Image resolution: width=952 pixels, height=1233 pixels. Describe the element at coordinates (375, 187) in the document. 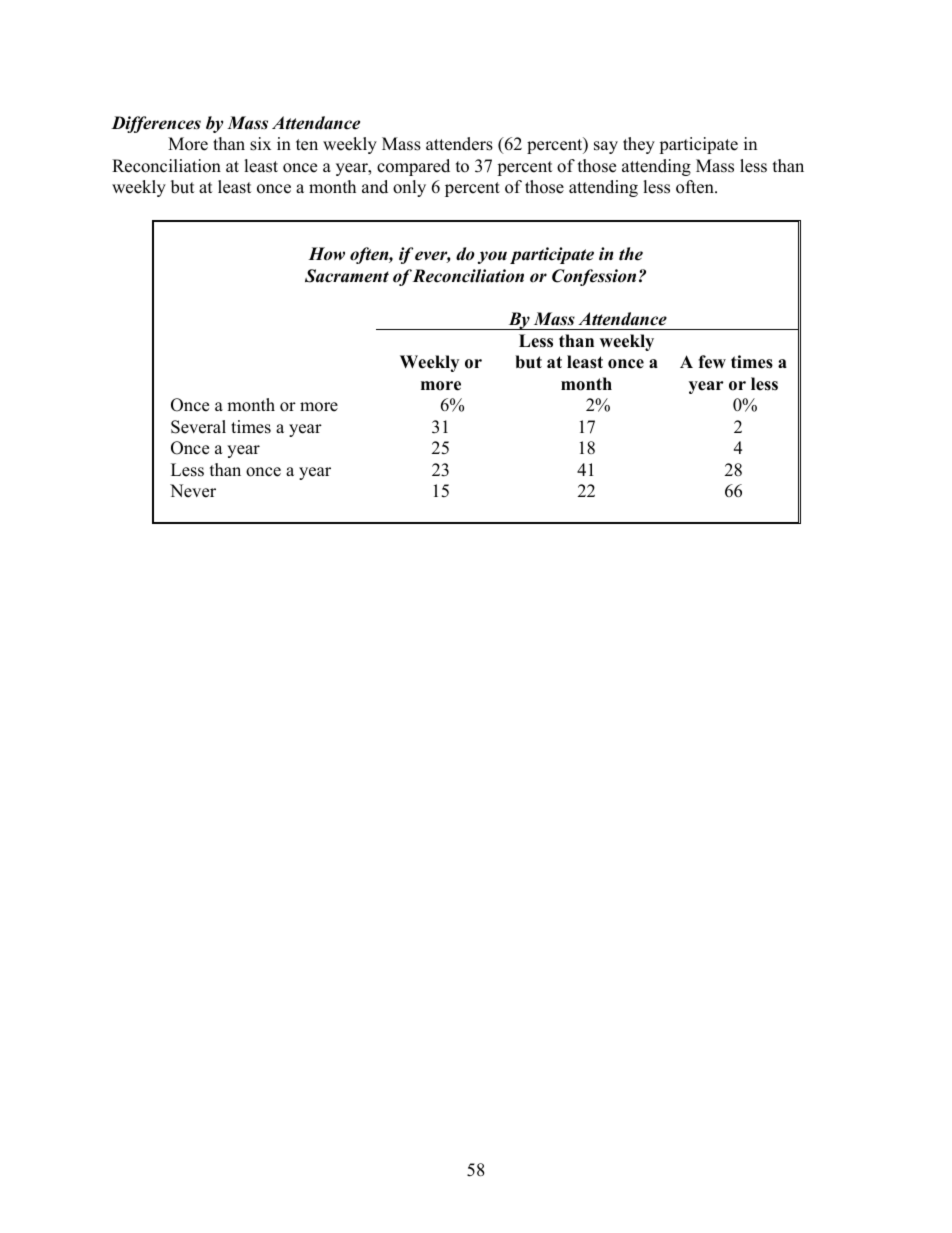

I see `and` at that location.
